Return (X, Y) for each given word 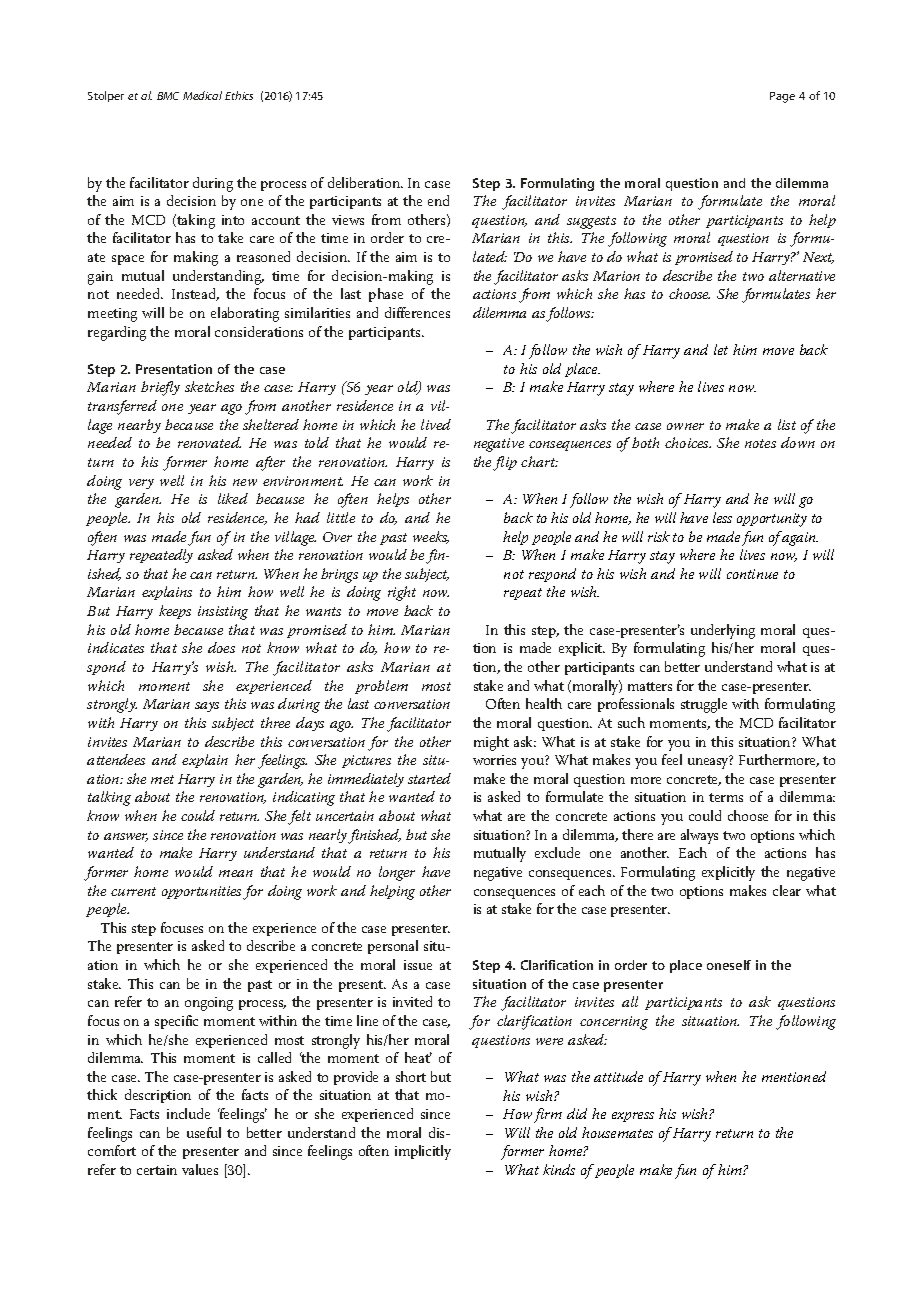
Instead (195, 294)
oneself (729, 965)
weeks (431, 537)
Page (782, 97)
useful (204, 1132)
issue (418, 965)
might (491, 743)
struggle (704, 705)
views (348, 220)
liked (233, 498)
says (207, 707)
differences (417, 312)
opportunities (203, 892)
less (722, 517)
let (721, 349)
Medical (202, 95)
